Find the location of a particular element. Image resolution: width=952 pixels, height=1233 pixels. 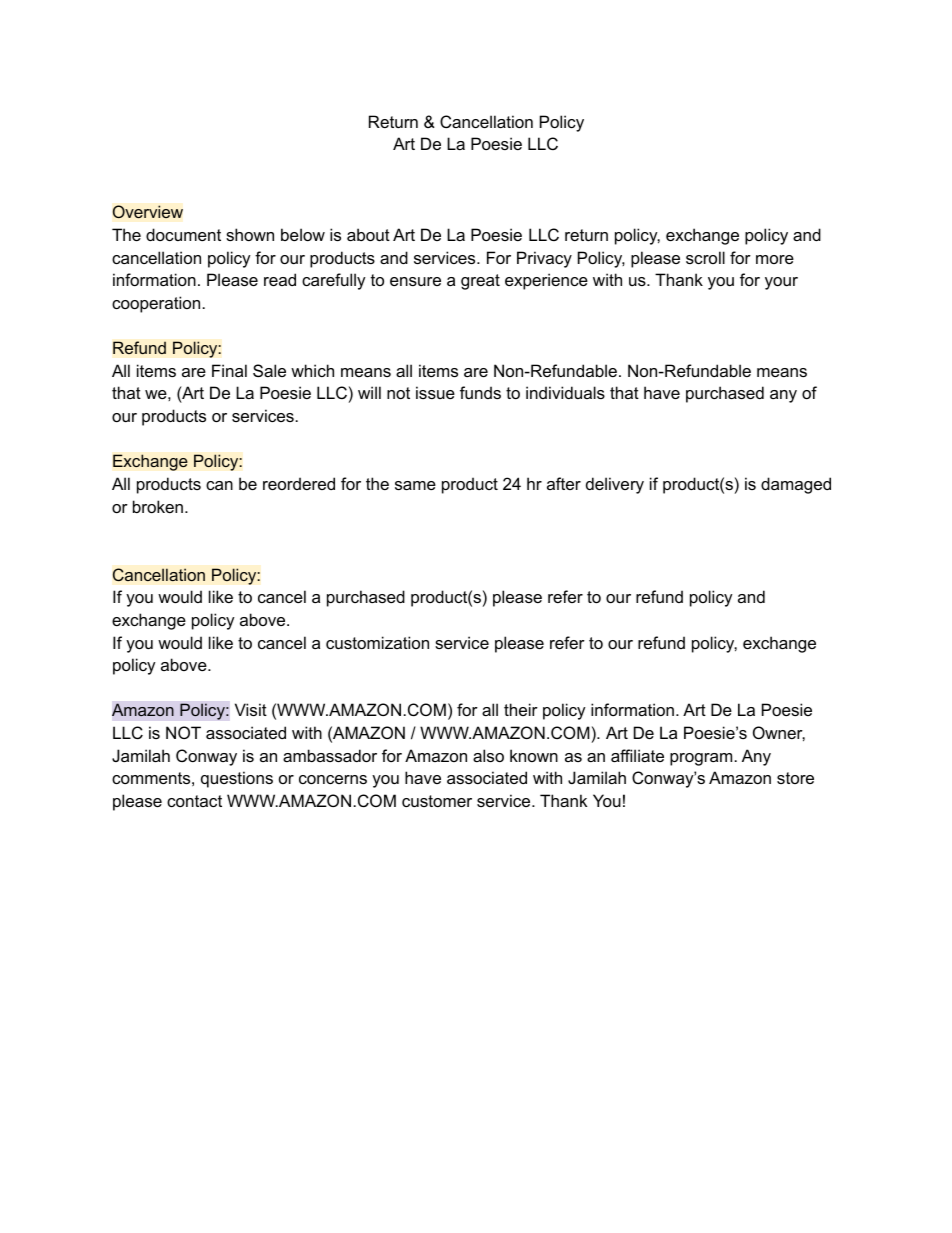

their is located at coordinates (521, 709).
